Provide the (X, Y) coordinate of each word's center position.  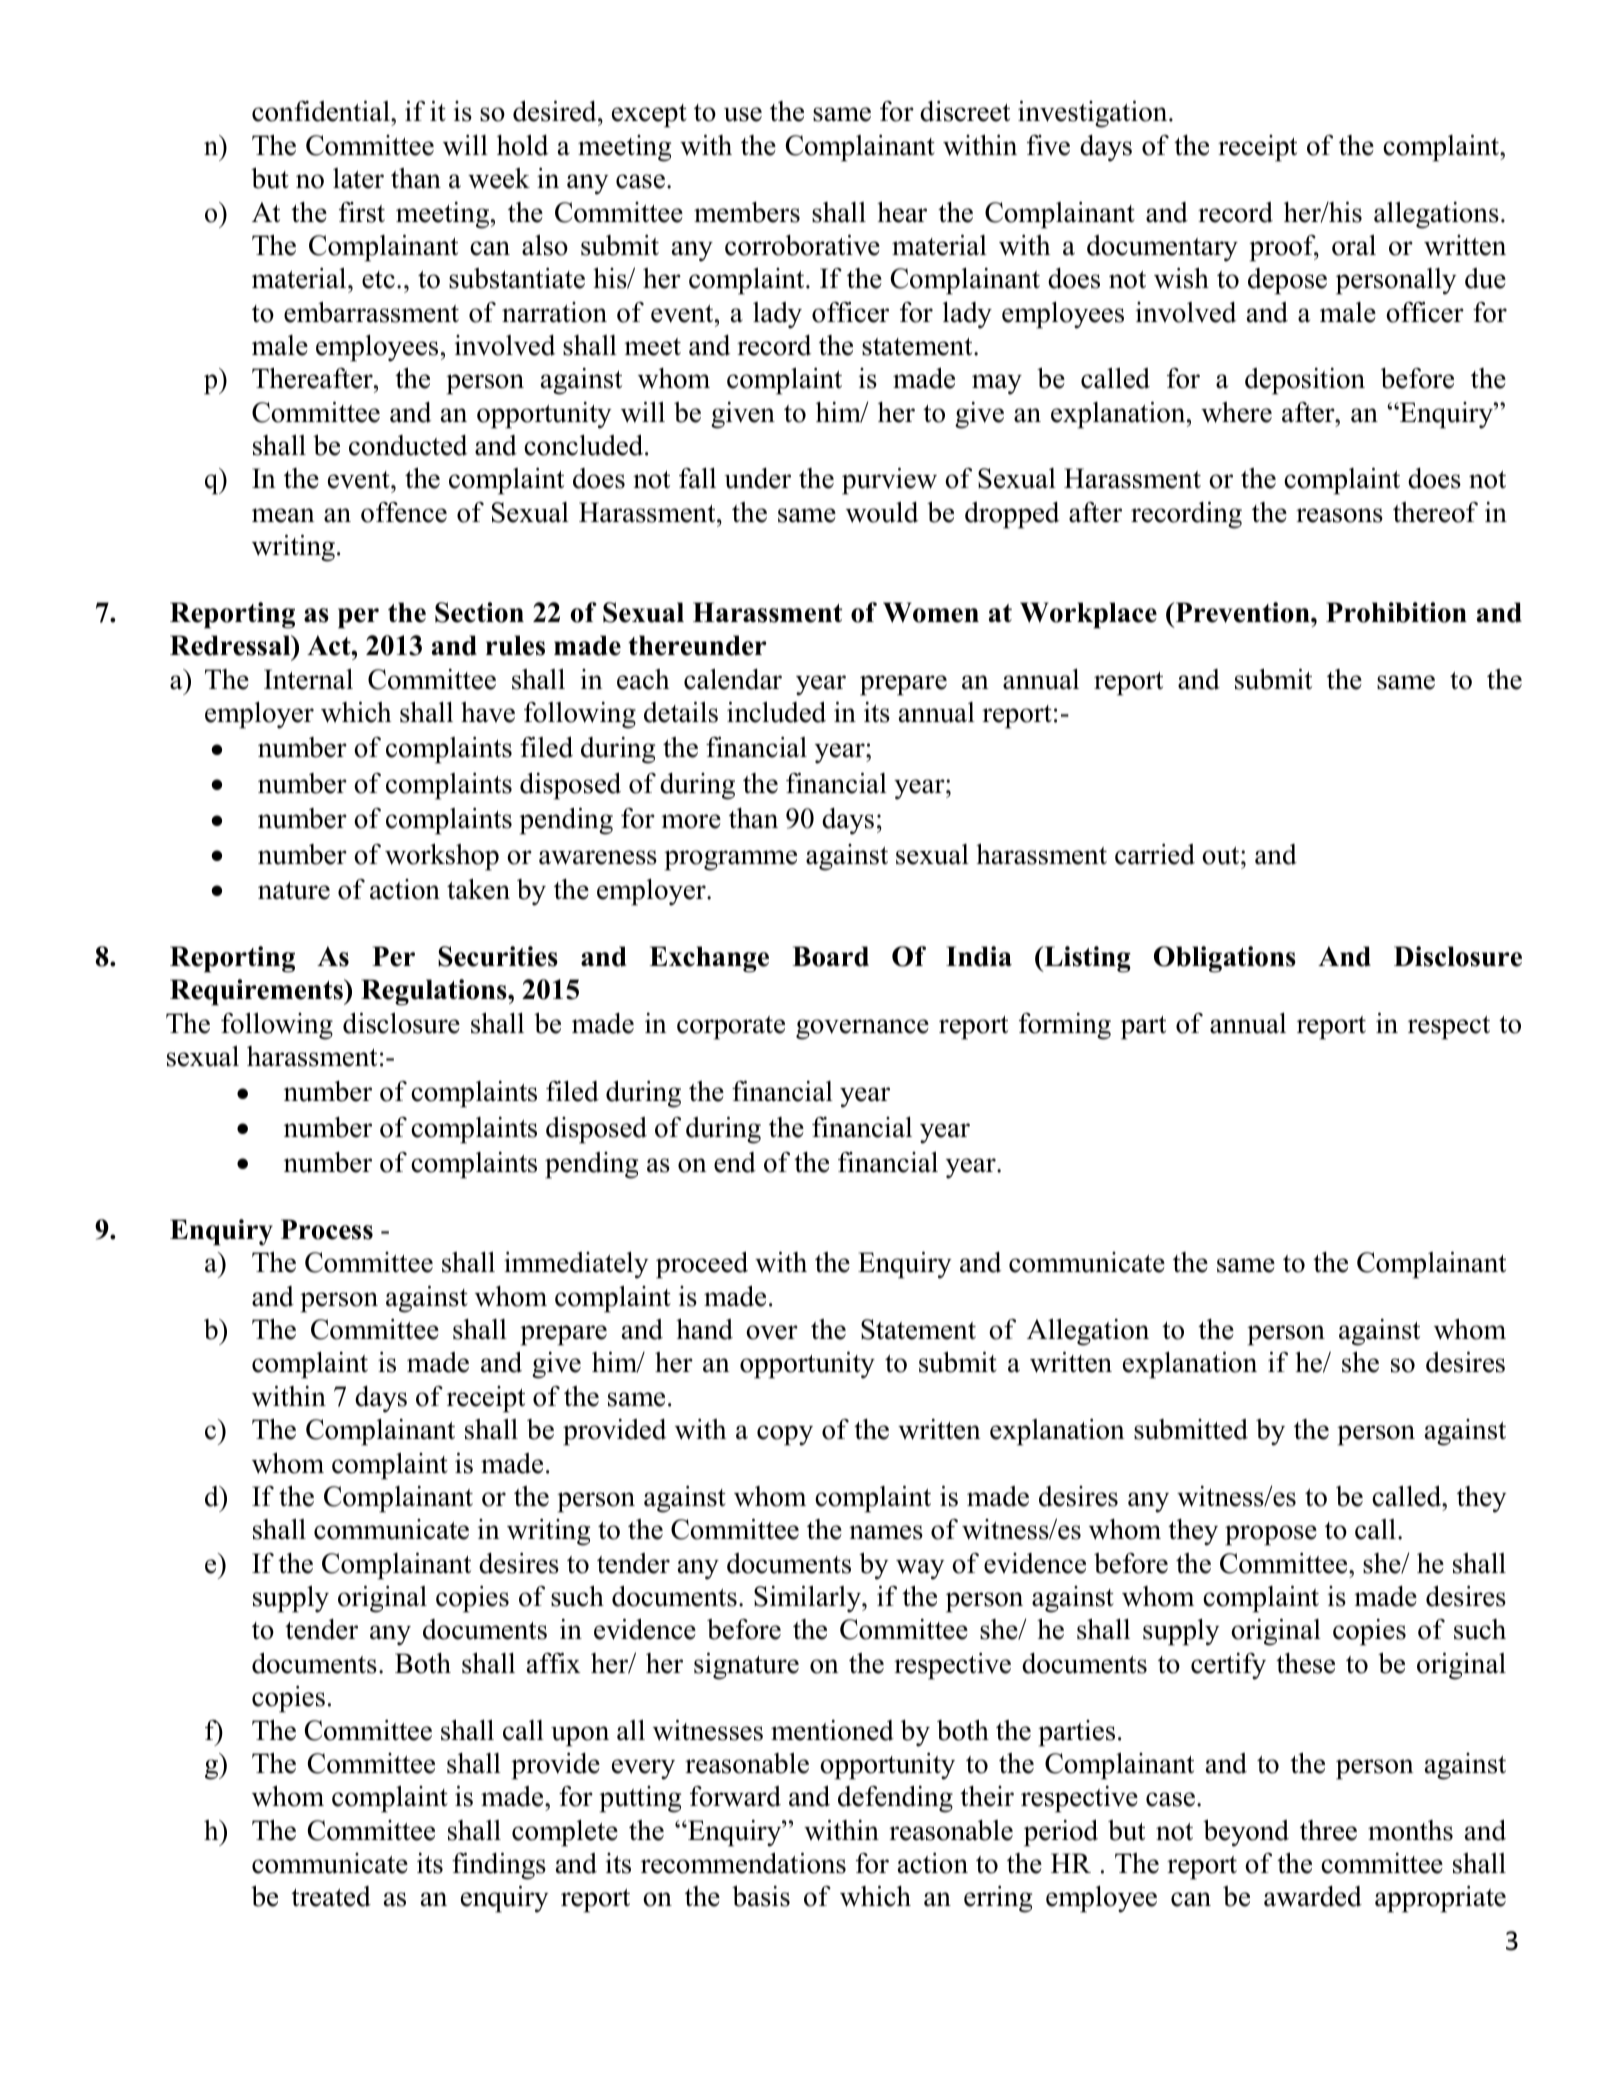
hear (902, 212)
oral (1354, 245)
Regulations (435, 992)
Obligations (1225, 959)
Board (830, 956)
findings (499, 1866)
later (358, 178)
